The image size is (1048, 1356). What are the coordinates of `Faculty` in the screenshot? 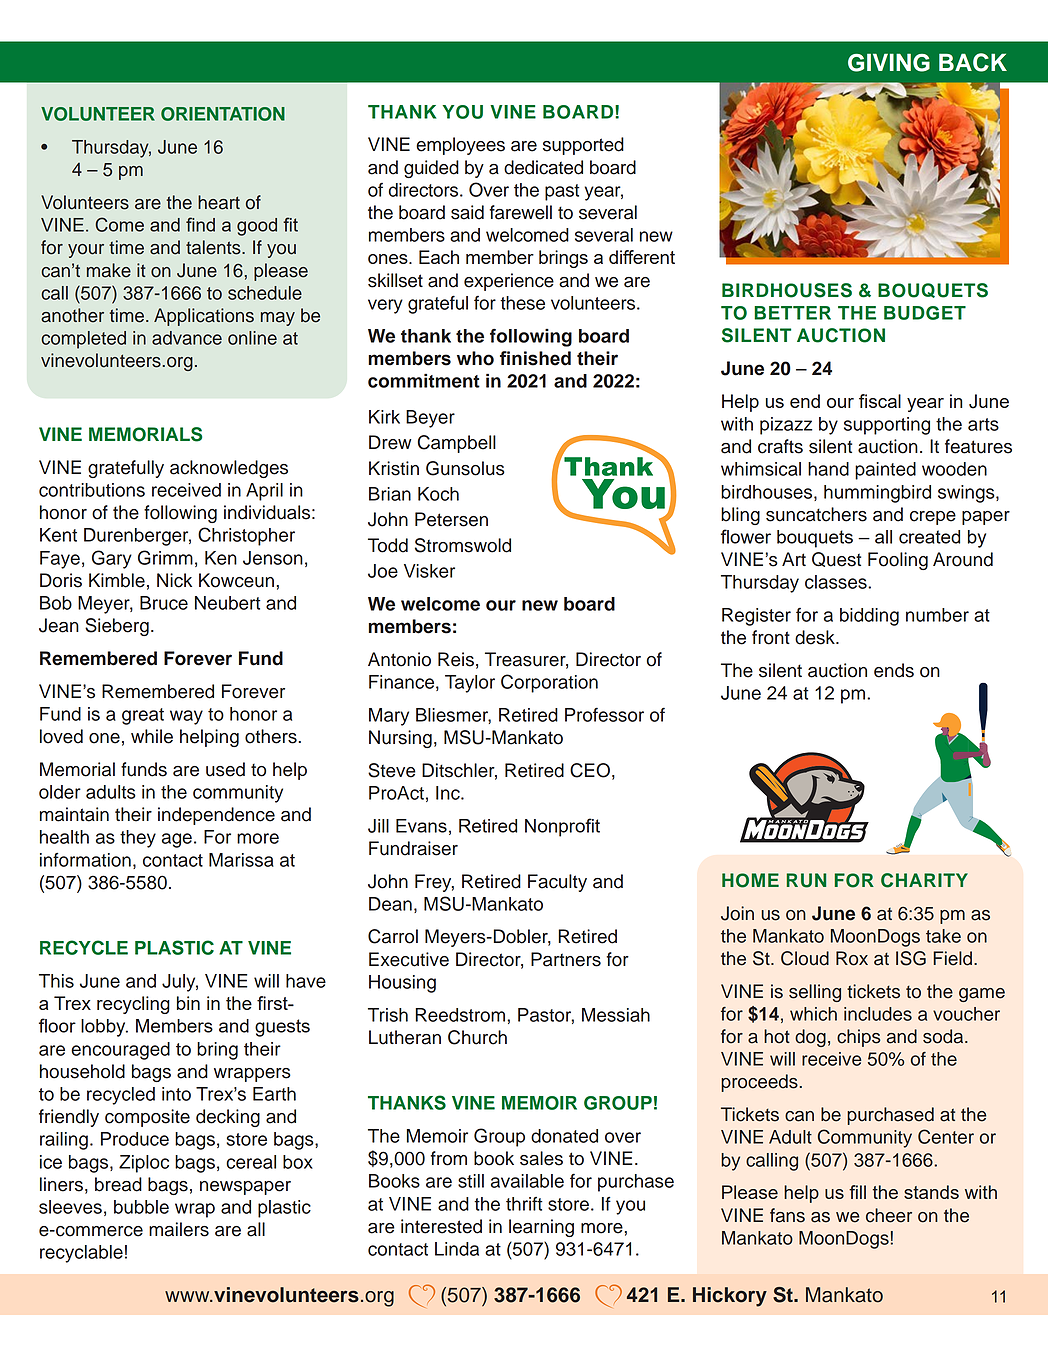 It's located at (557, 883).
